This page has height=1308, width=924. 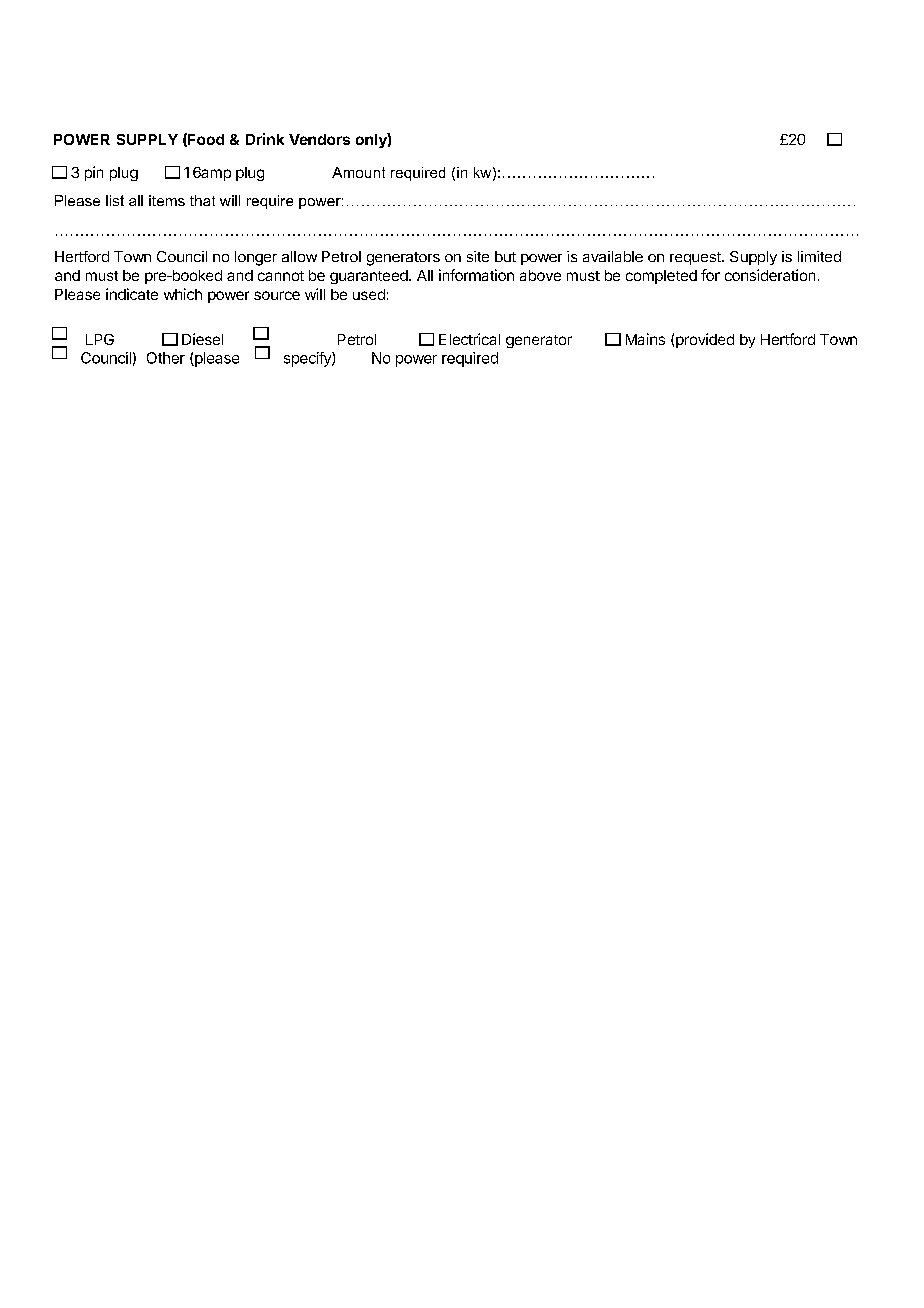 What do you see at coordinates (202, 200) in the page?
I see `that` at bounding box center [202, 200].
